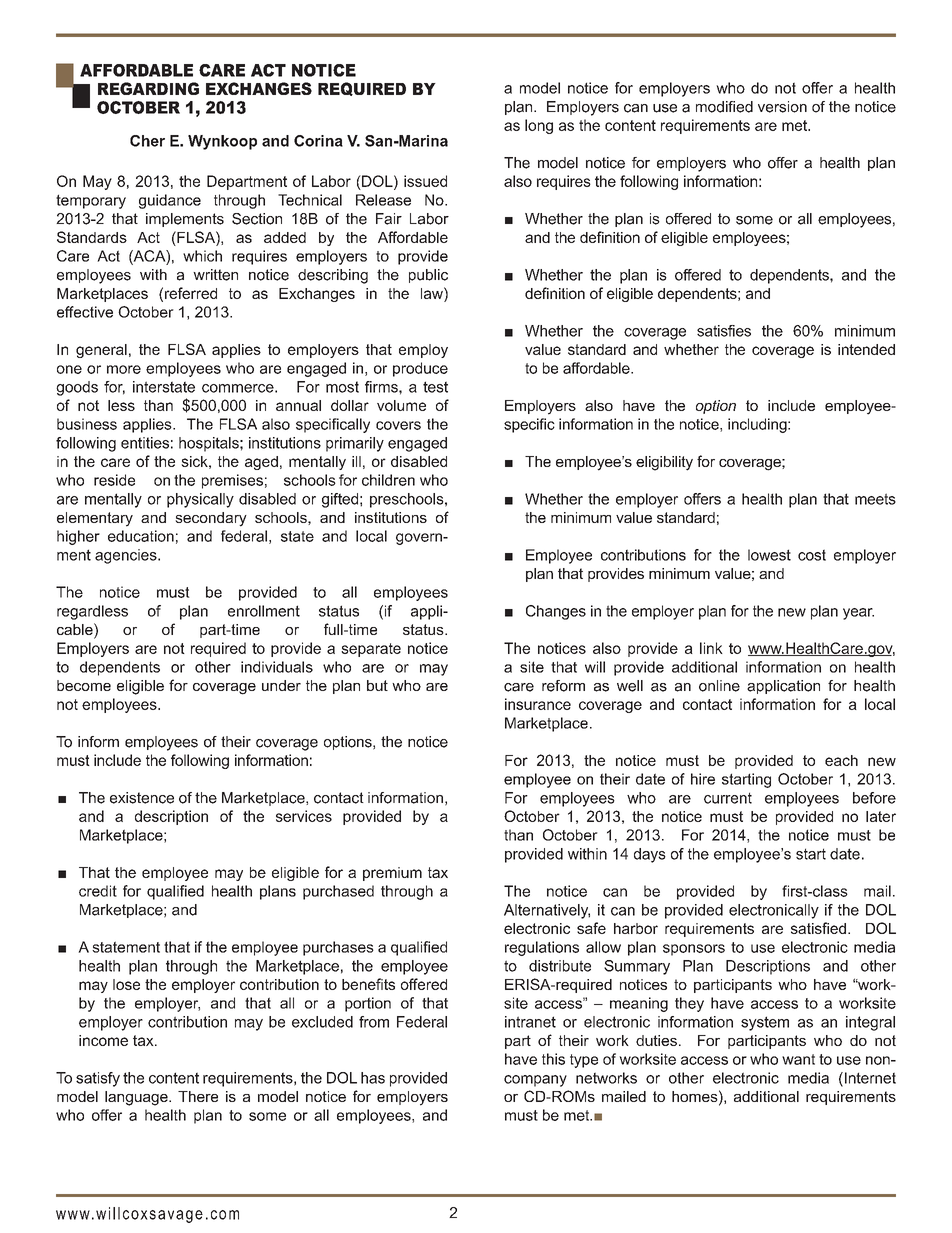  Describe the element at coordinates (664, 463) in the screenshot. I see `eligibility` at that location.
